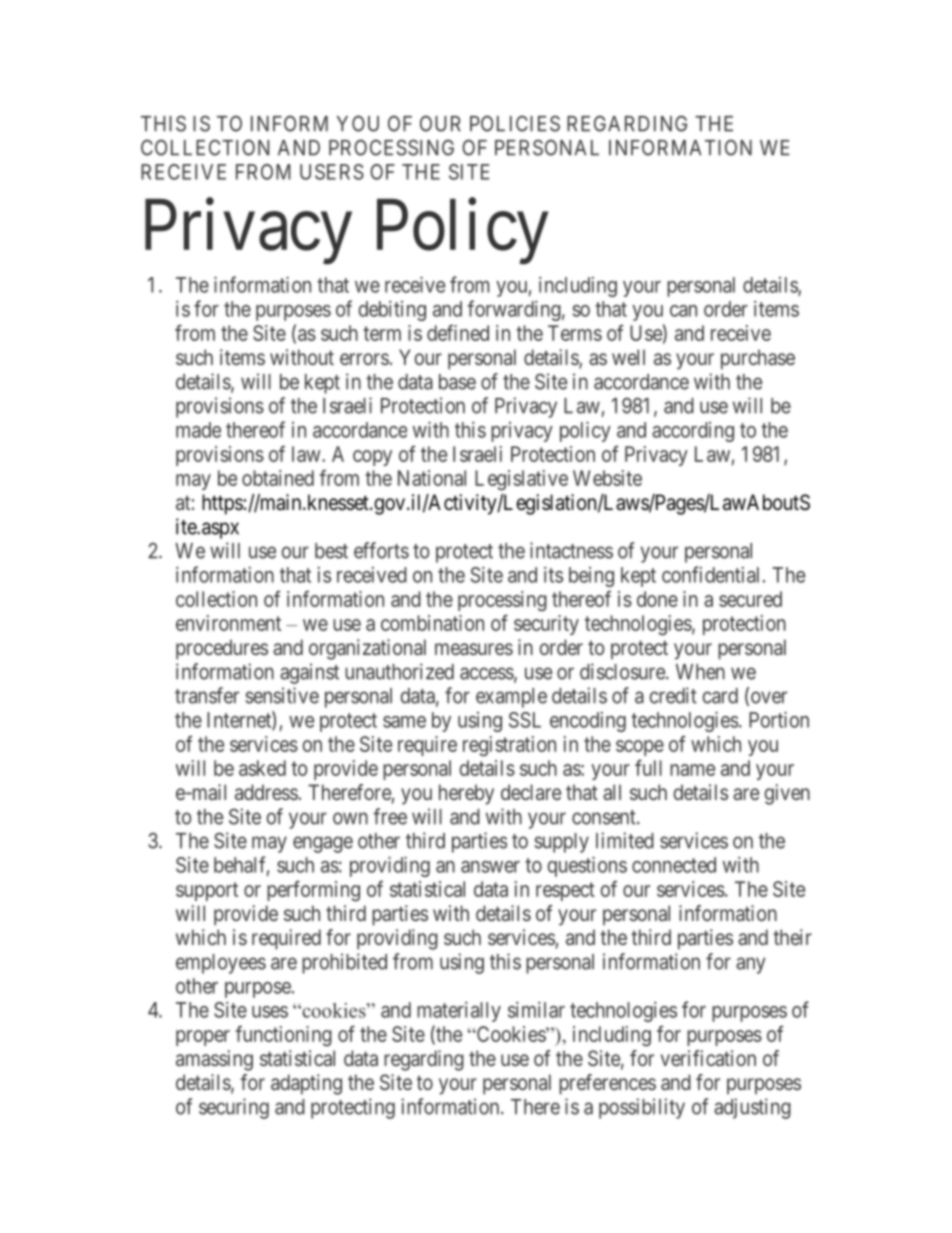 Image resolution: width=952 pixels, height=1233 pixels. What do you see at coordinates (515, 123) in the screenshot?
I see `POLICIES` at bounding box center [515, 123].
